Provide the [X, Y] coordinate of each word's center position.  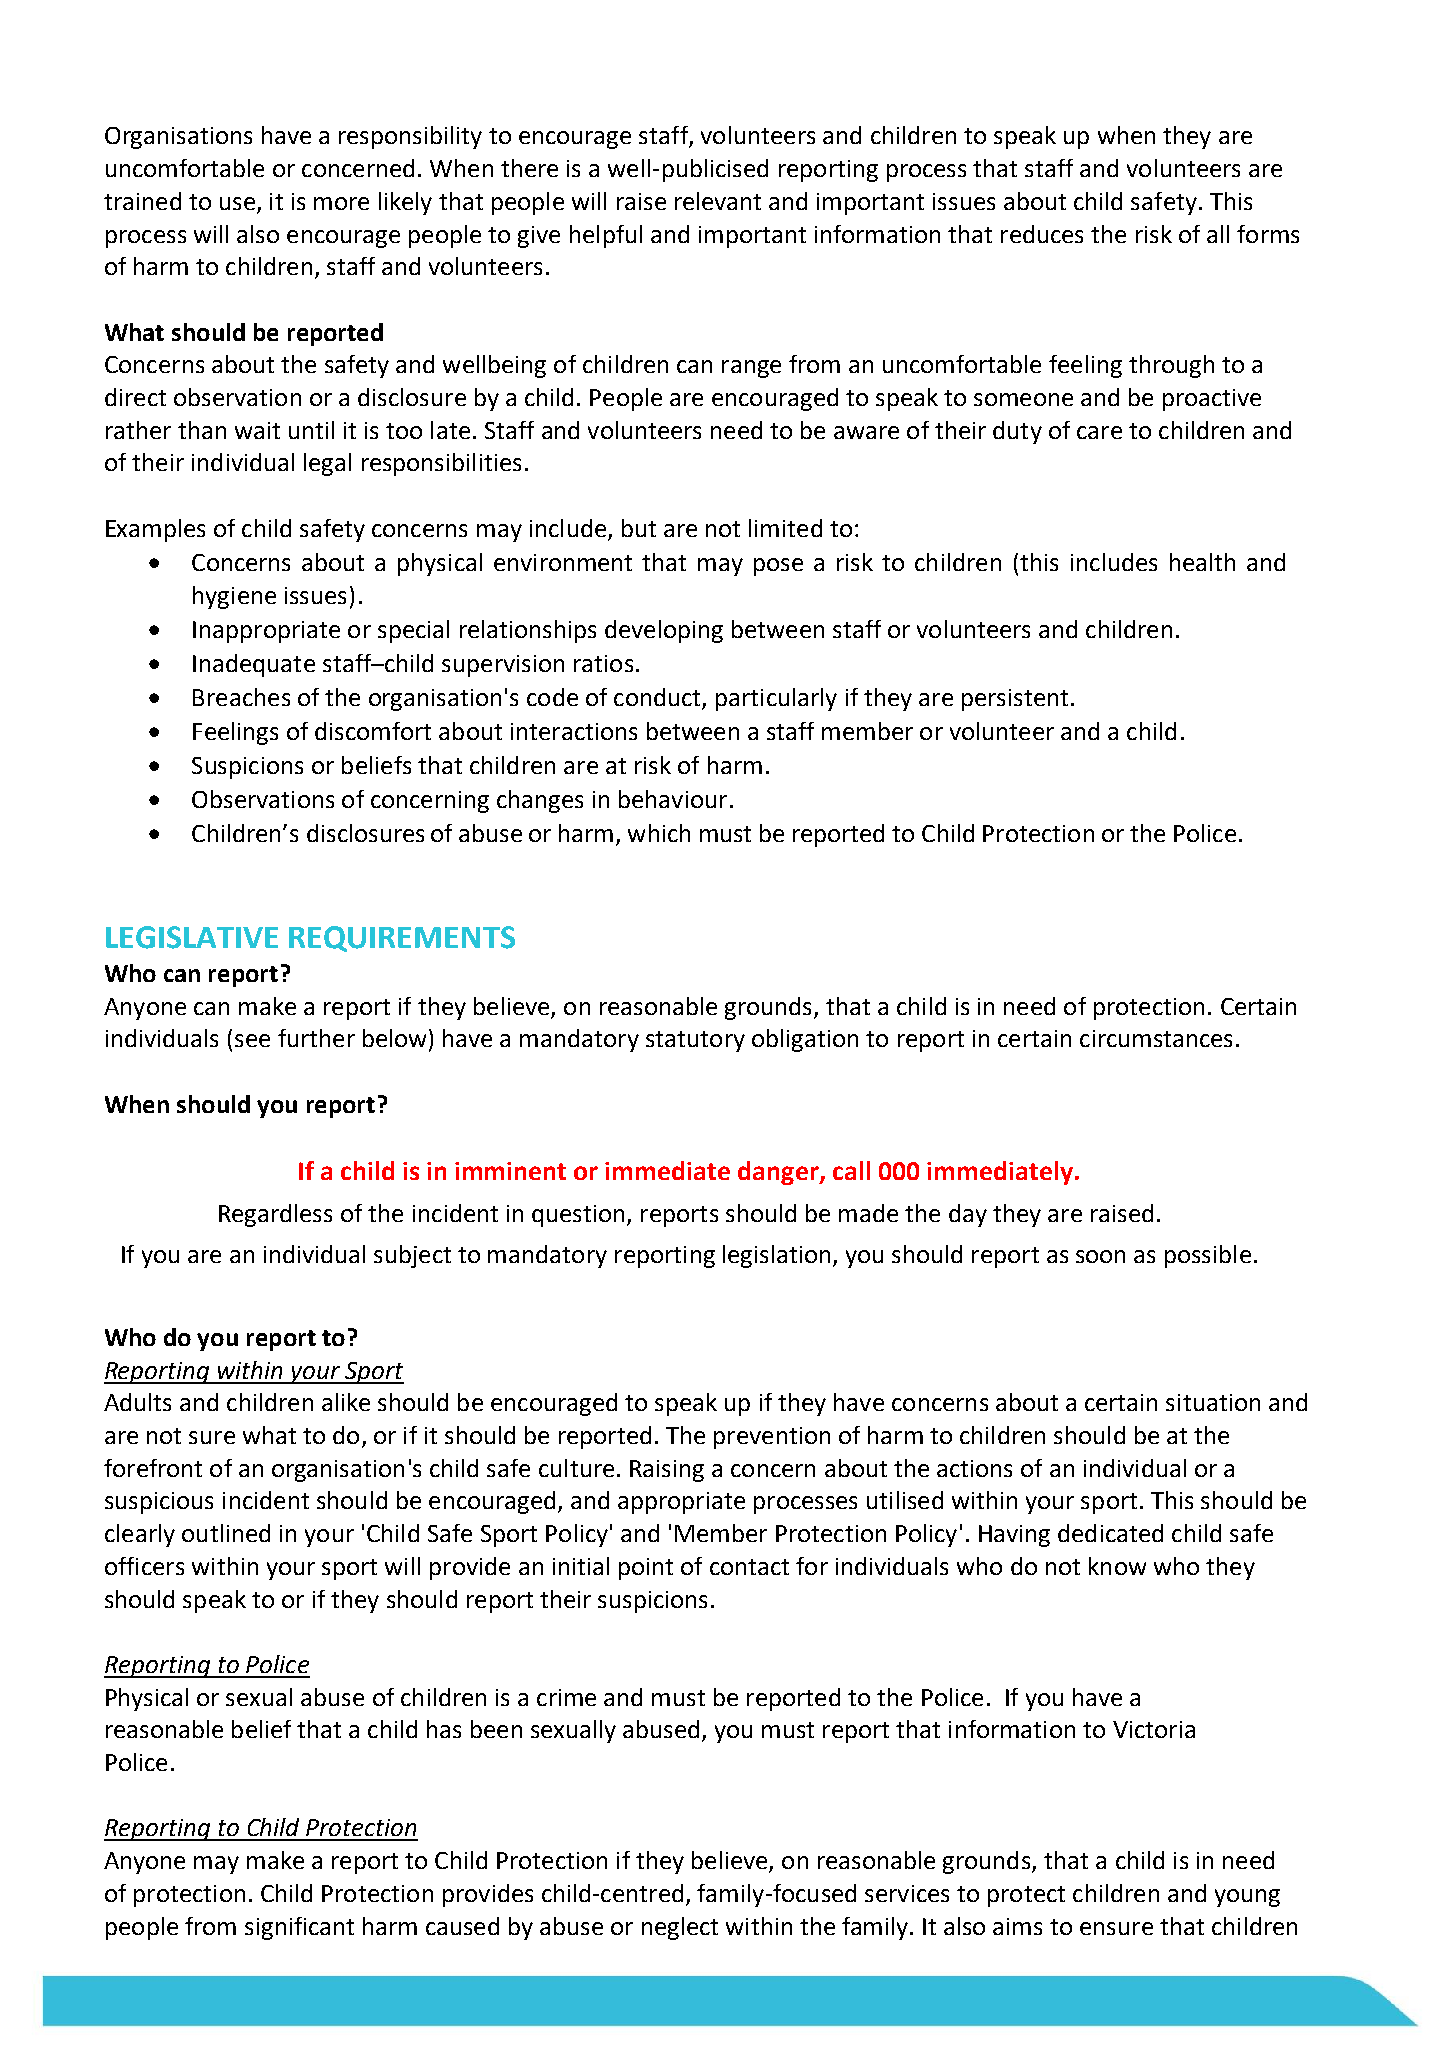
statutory [695, 1041]
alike [346, 1402]
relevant [718, 201]
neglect [680, 1928]
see [252, 1040]
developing [664, 631]
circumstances [1156, 1038]
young [1247, 1898]
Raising [667, 1471]
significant [299, 1928]
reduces [1042, 234]
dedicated [1110, 1533]
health [1202, 562]
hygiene [234, 597]
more [341, 203]
